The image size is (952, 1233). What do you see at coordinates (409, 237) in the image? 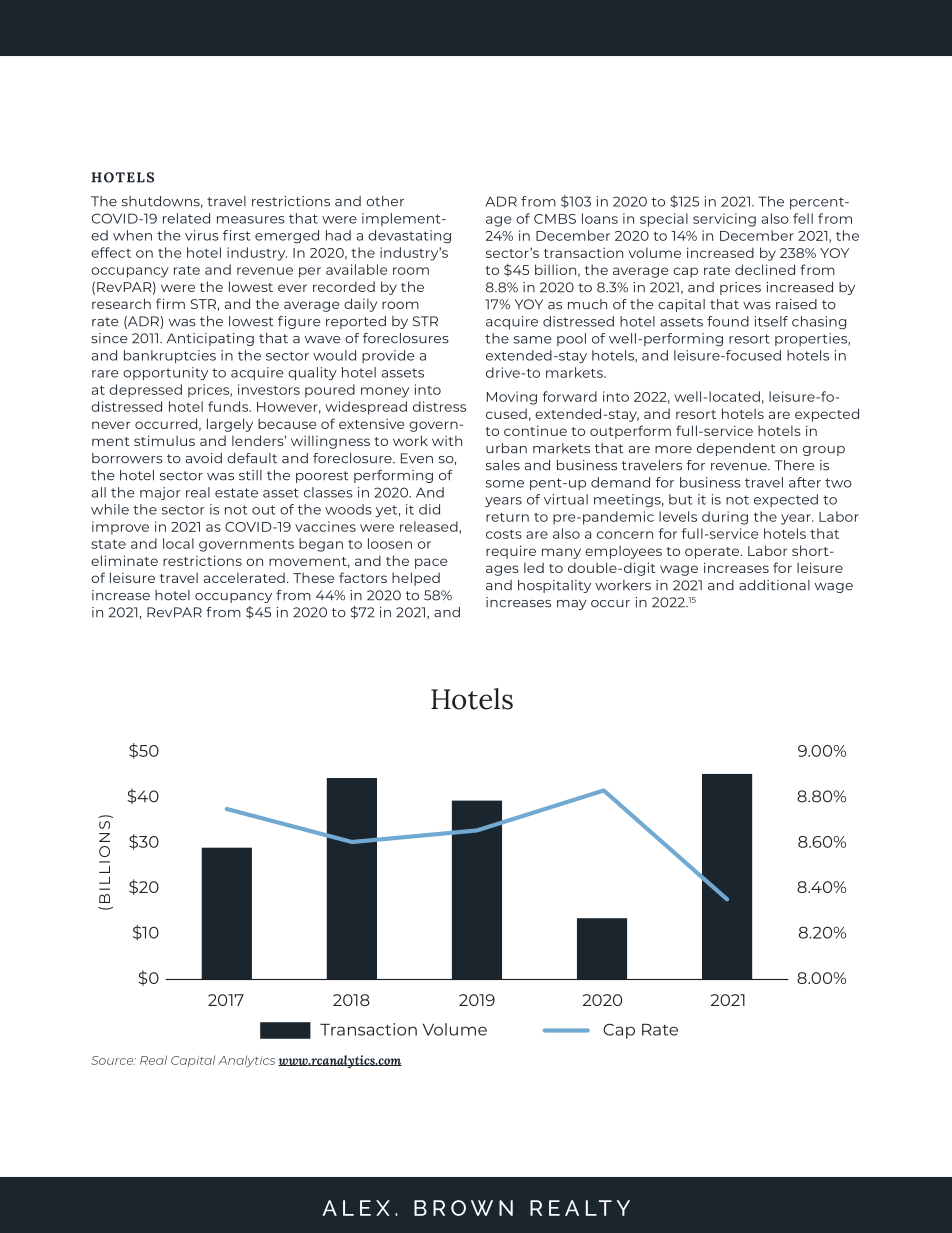
I see `devastating` at bounding box center [409, 237].
